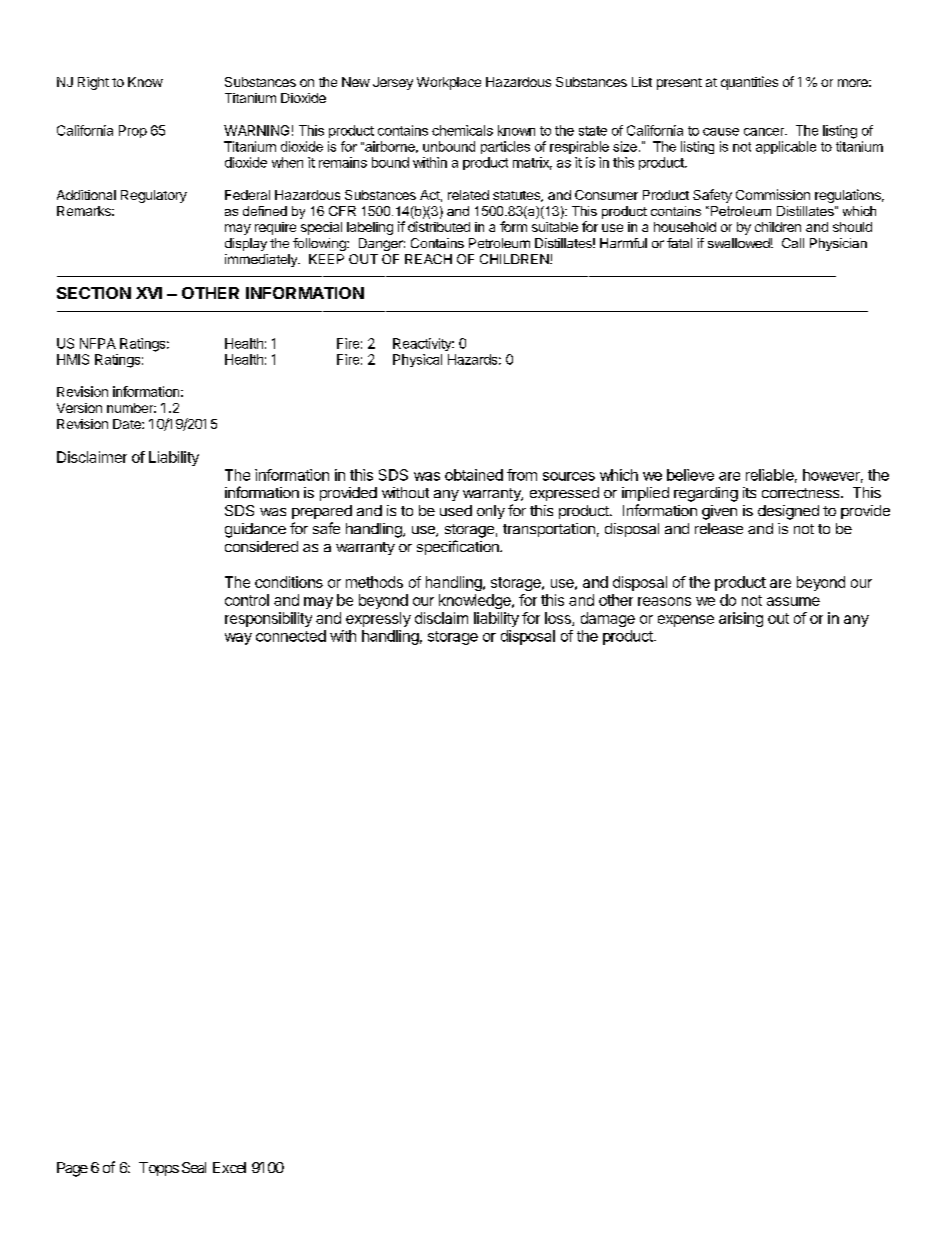 This screenshot has width=952, height=1233. I want to click on chemicals, so click(462, 130).
